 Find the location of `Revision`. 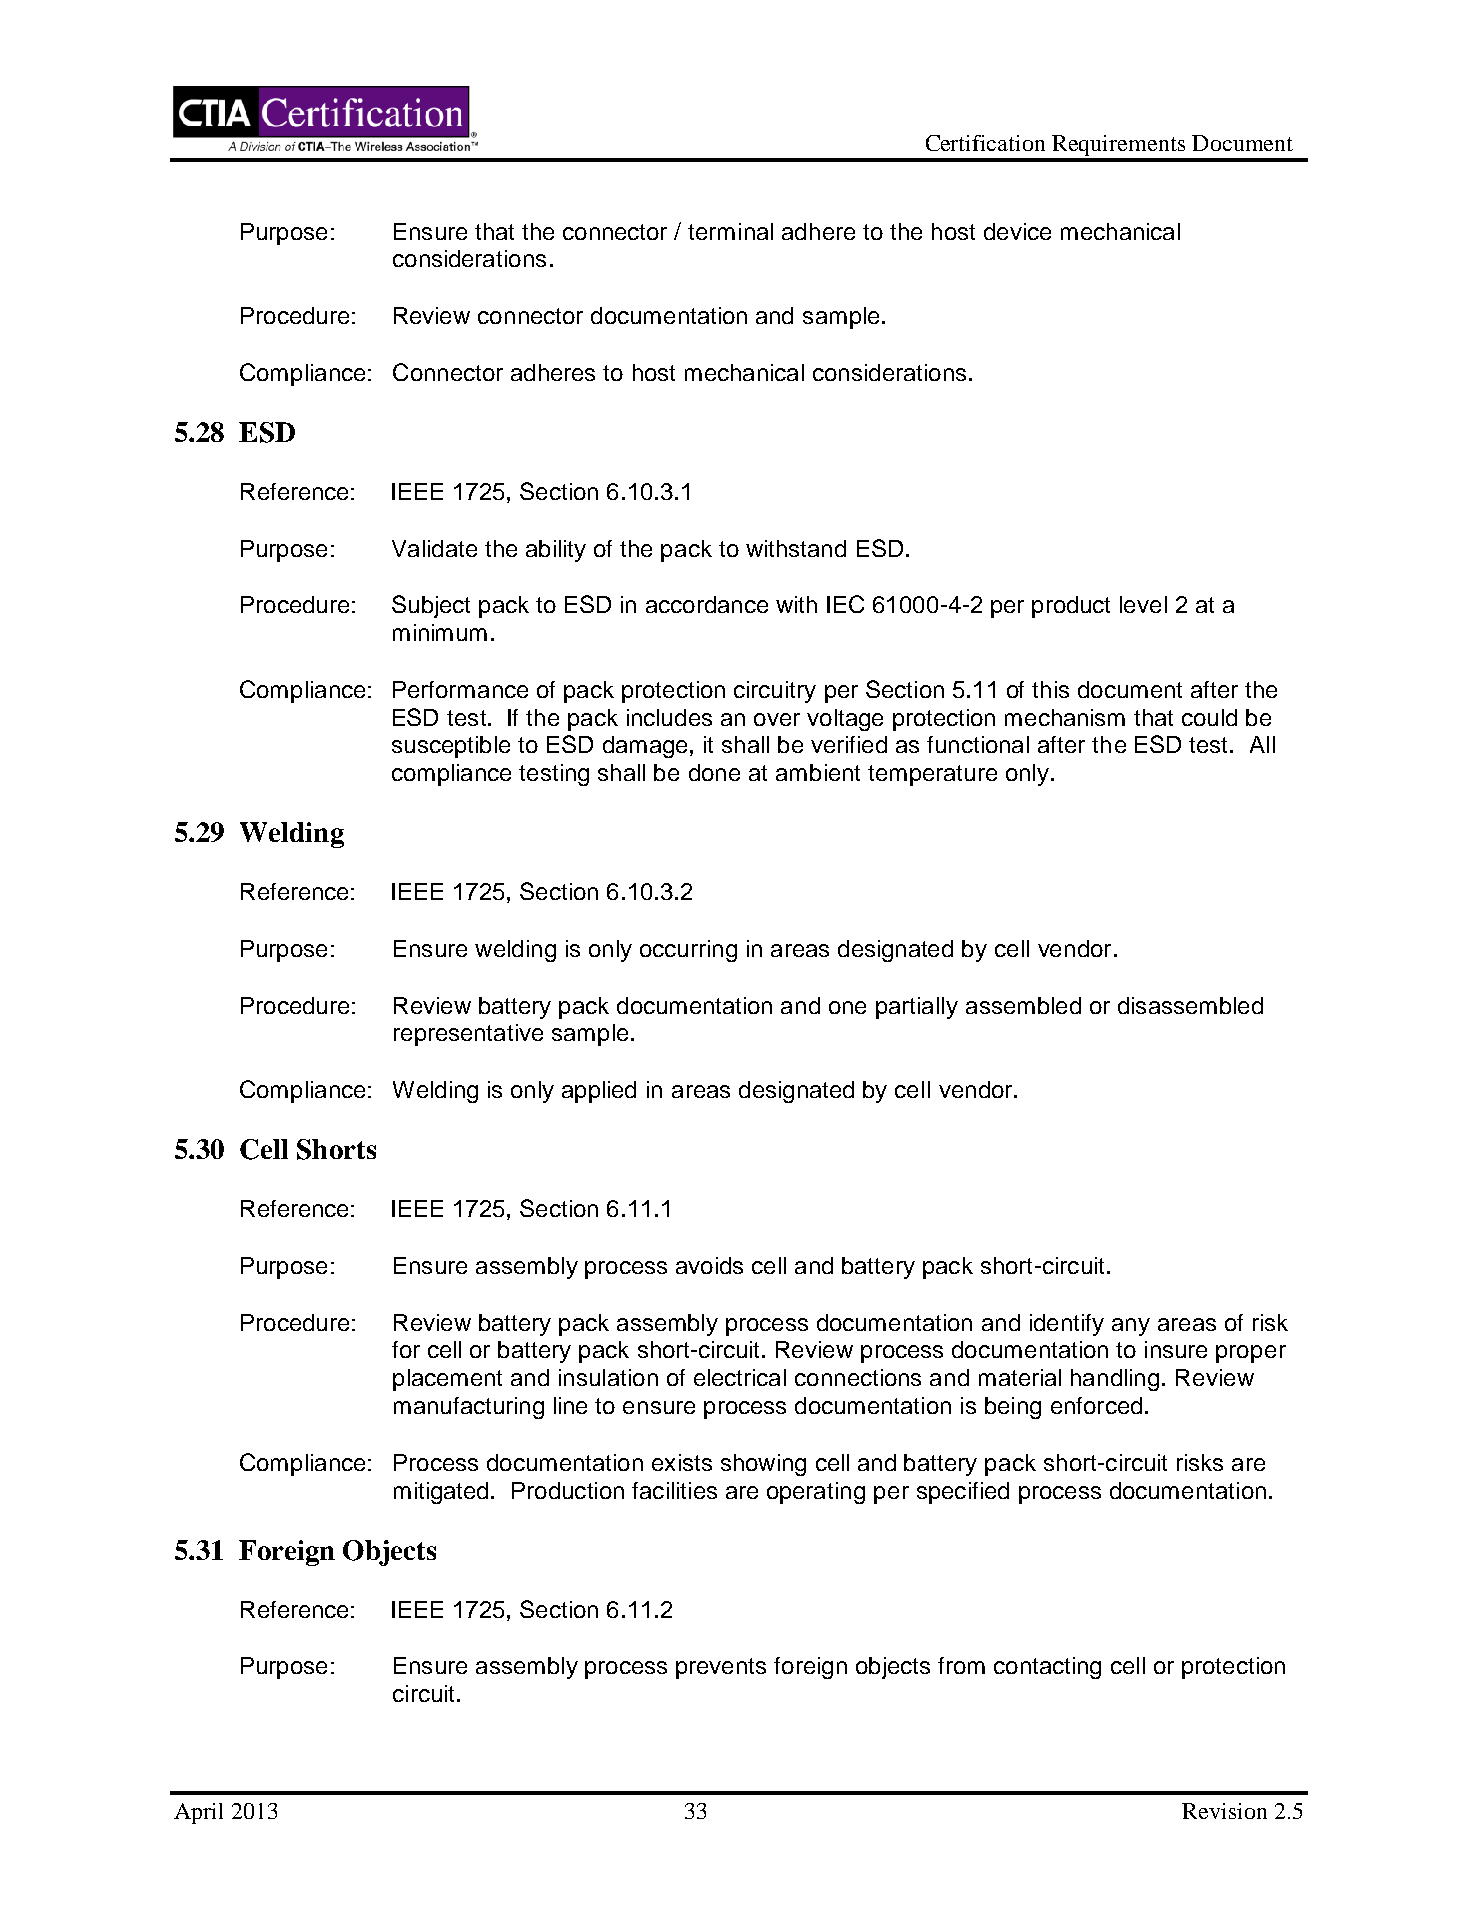

Revision is located at coordinates (1224, 1811).
